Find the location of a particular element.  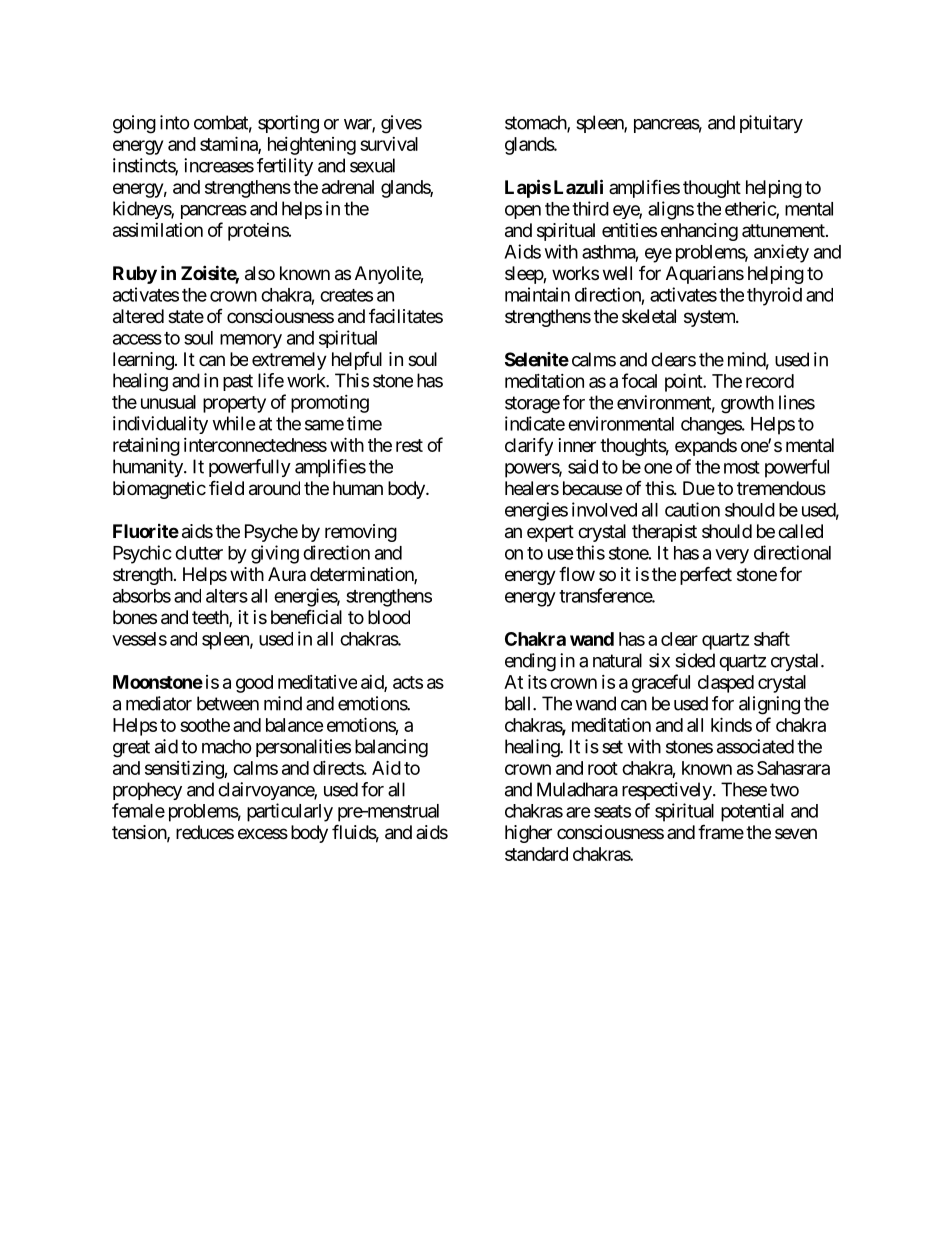

pituitary is located at coordinates (771, 124).
